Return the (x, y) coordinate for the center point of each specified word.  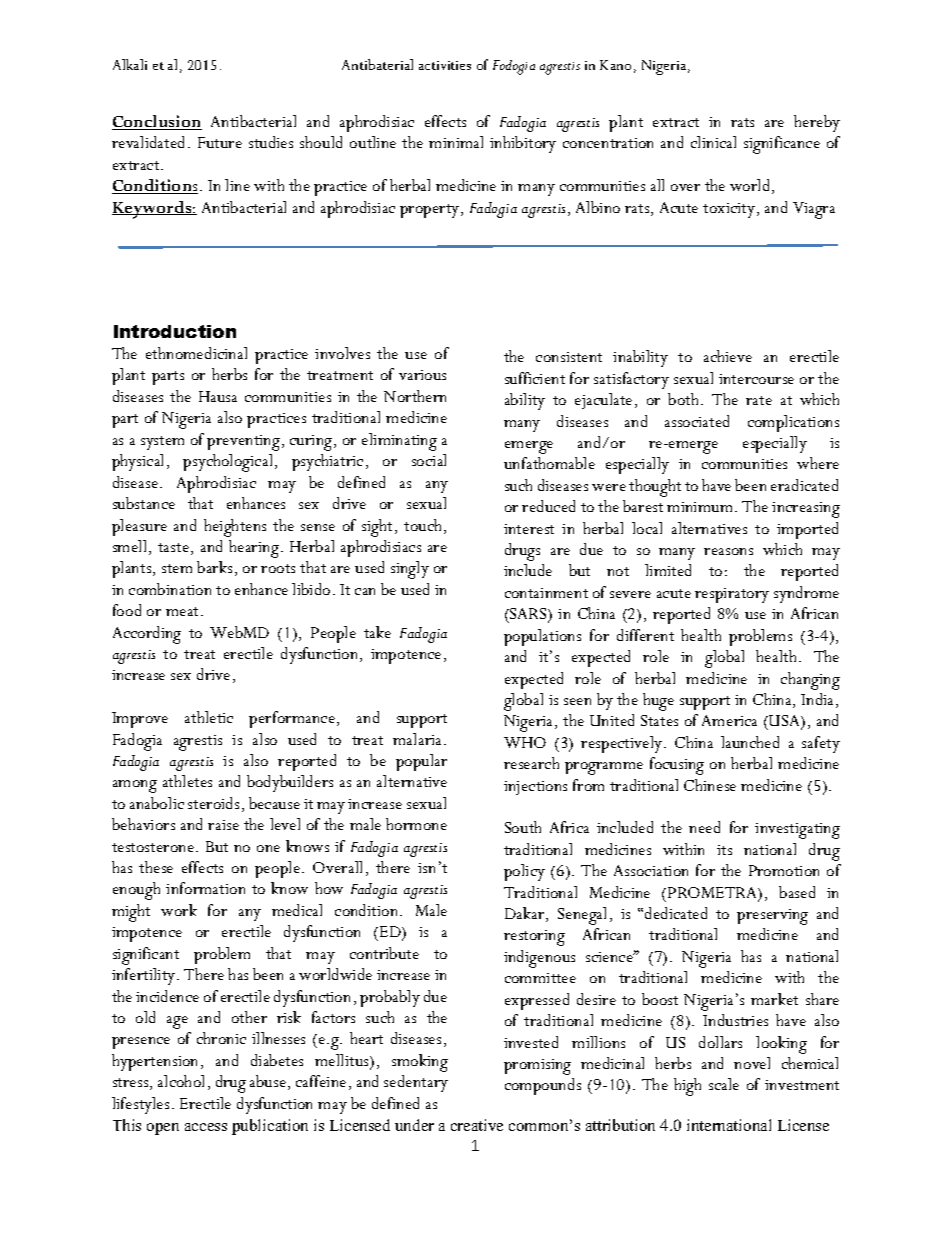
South (523, 827)
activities (445, 65)
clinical (713, 142)
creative (477, 1125)
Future (220, 142)
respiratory (732, 595)
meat (184, 611)
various (422, 375)
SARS (528, 615)
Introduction (175, 331)
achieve (728, 356)
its (724, 850)
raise (223, 825)
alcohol (181, 1081)
